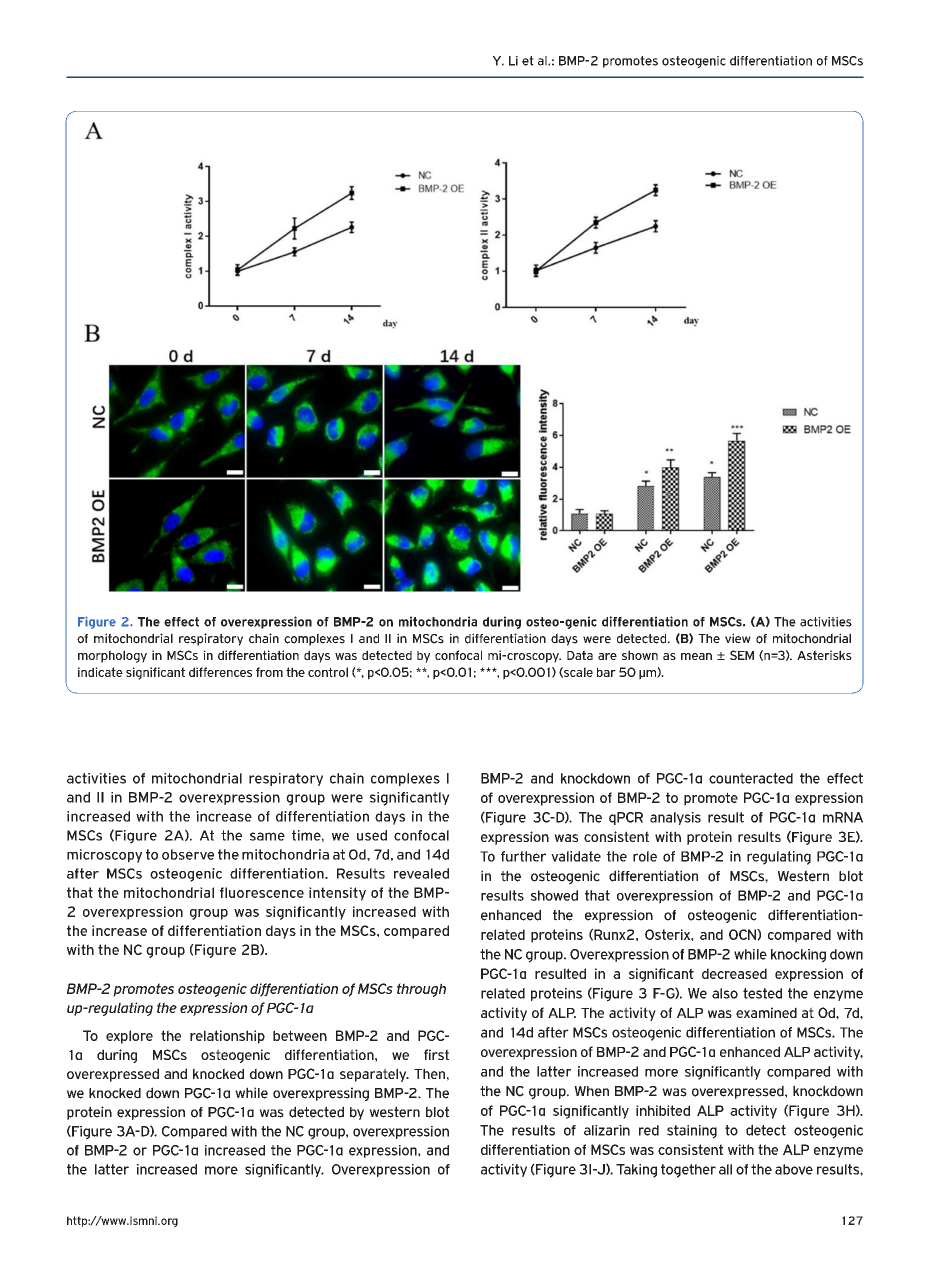  What do you see at coordinates (372, 835) in the screenshot?
I see `used` at bounding box center [372, 835].
